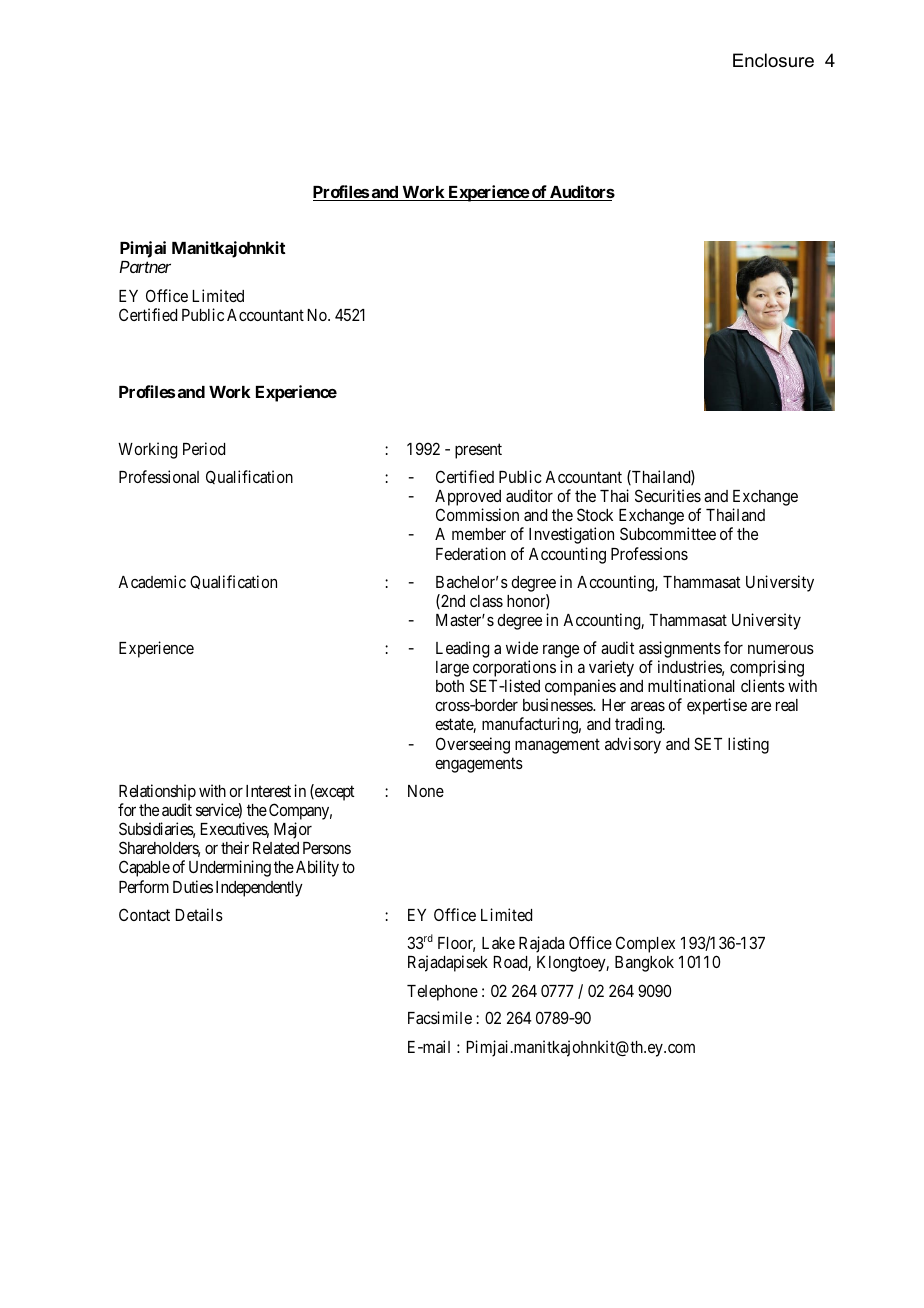 The width and height of the page is (924, 1308). I want to click on Approved, so click(468, 498).
